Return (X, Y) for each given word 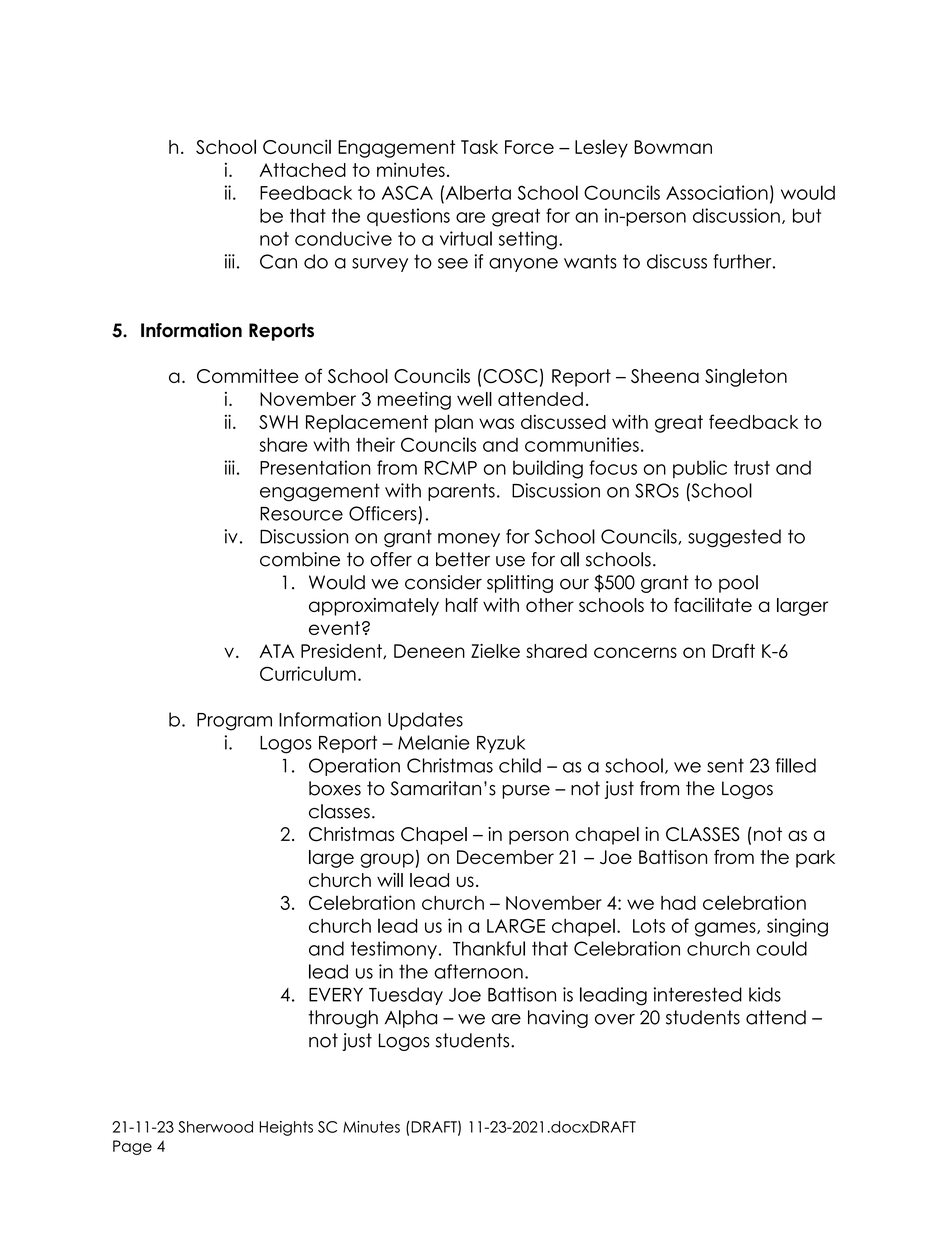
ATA (276, 651)
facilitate (713, 604)
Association (717, 192)
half (462, 604)
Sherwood (215, 1127)
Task (479, 147)
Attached (302, 170)
